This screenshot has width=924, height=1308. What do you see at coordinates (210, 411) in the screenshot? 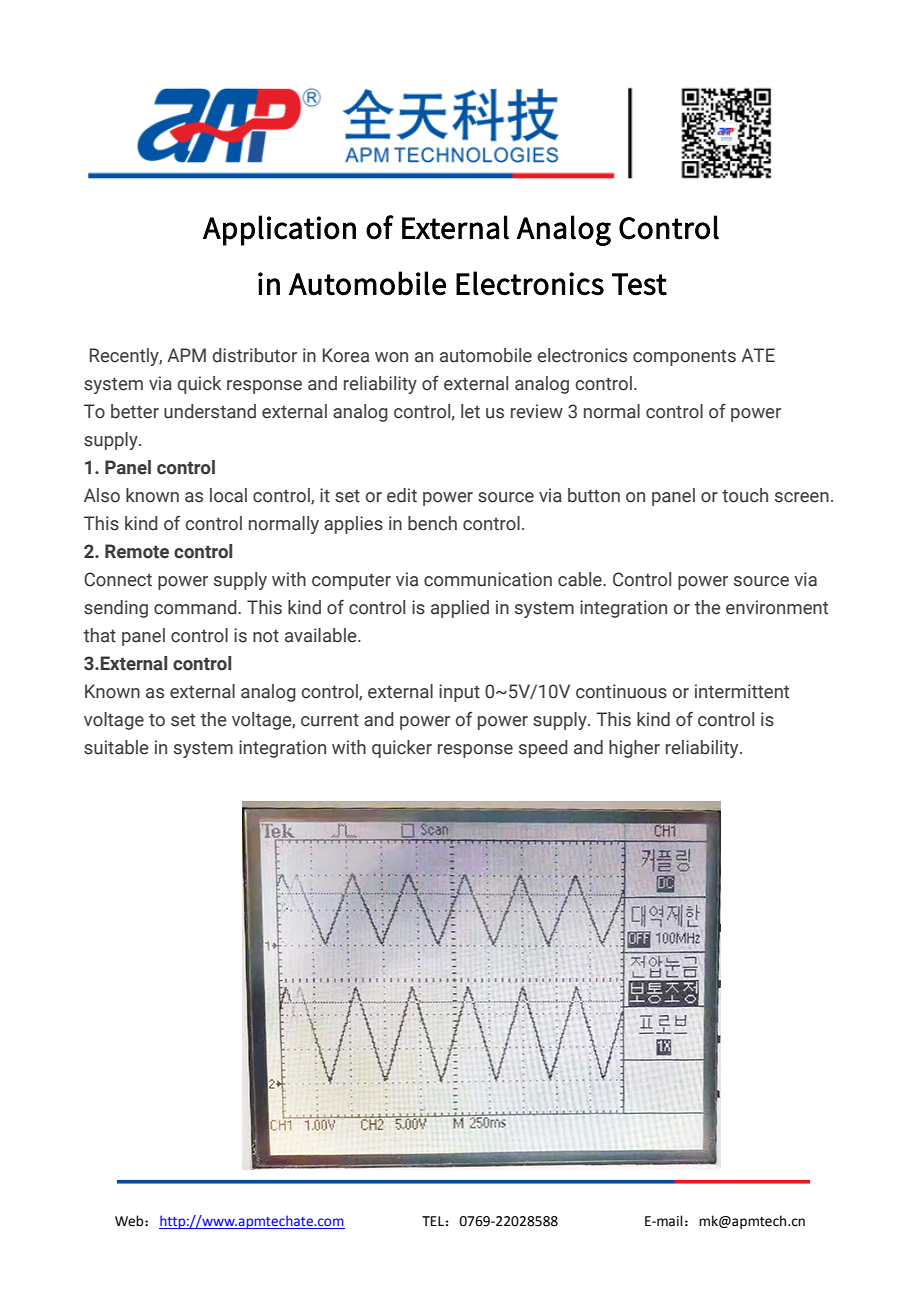
I see `understand` at bounding box center [210, 411].
